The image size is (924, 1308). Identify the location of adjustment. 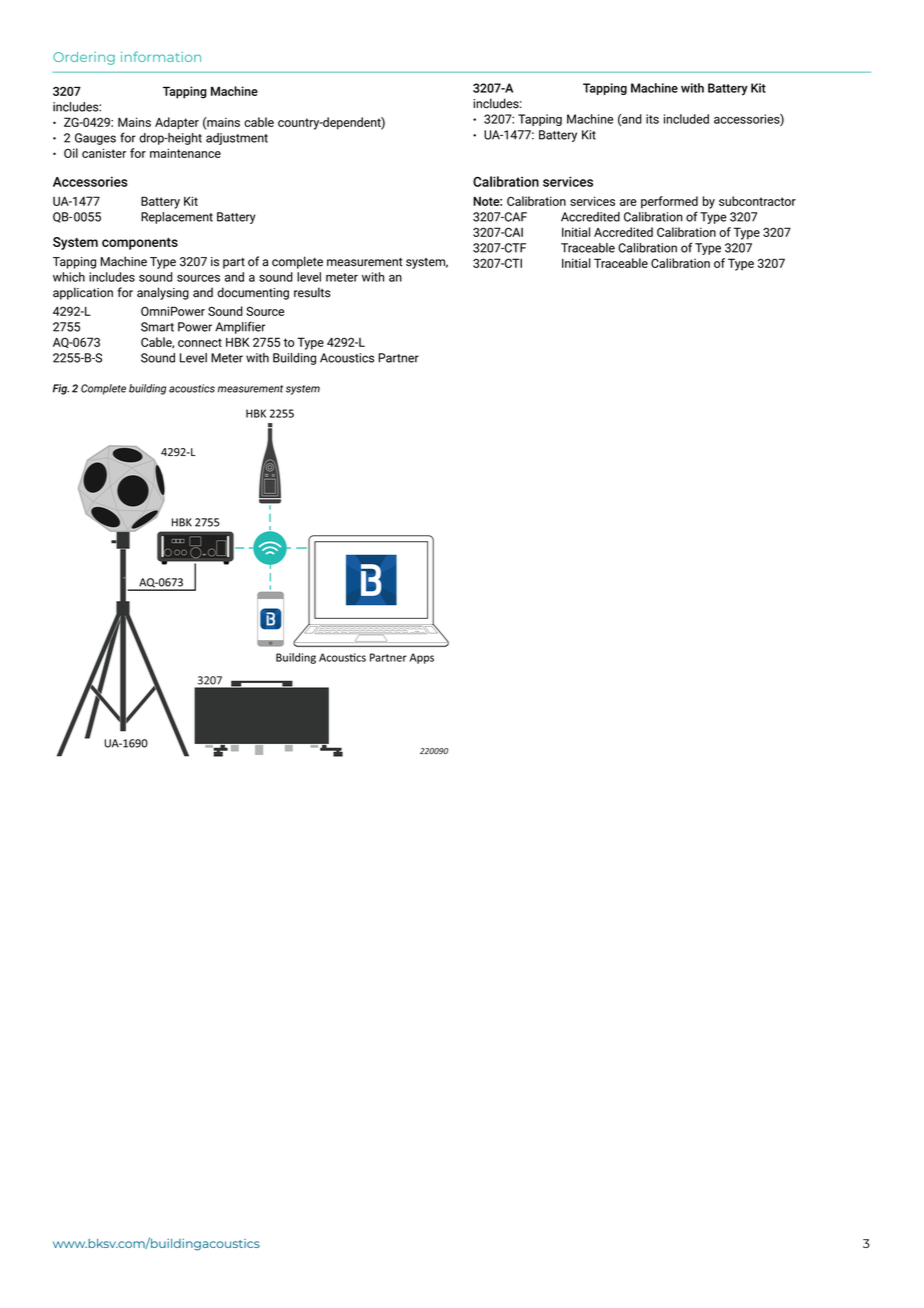
(237, 139).
